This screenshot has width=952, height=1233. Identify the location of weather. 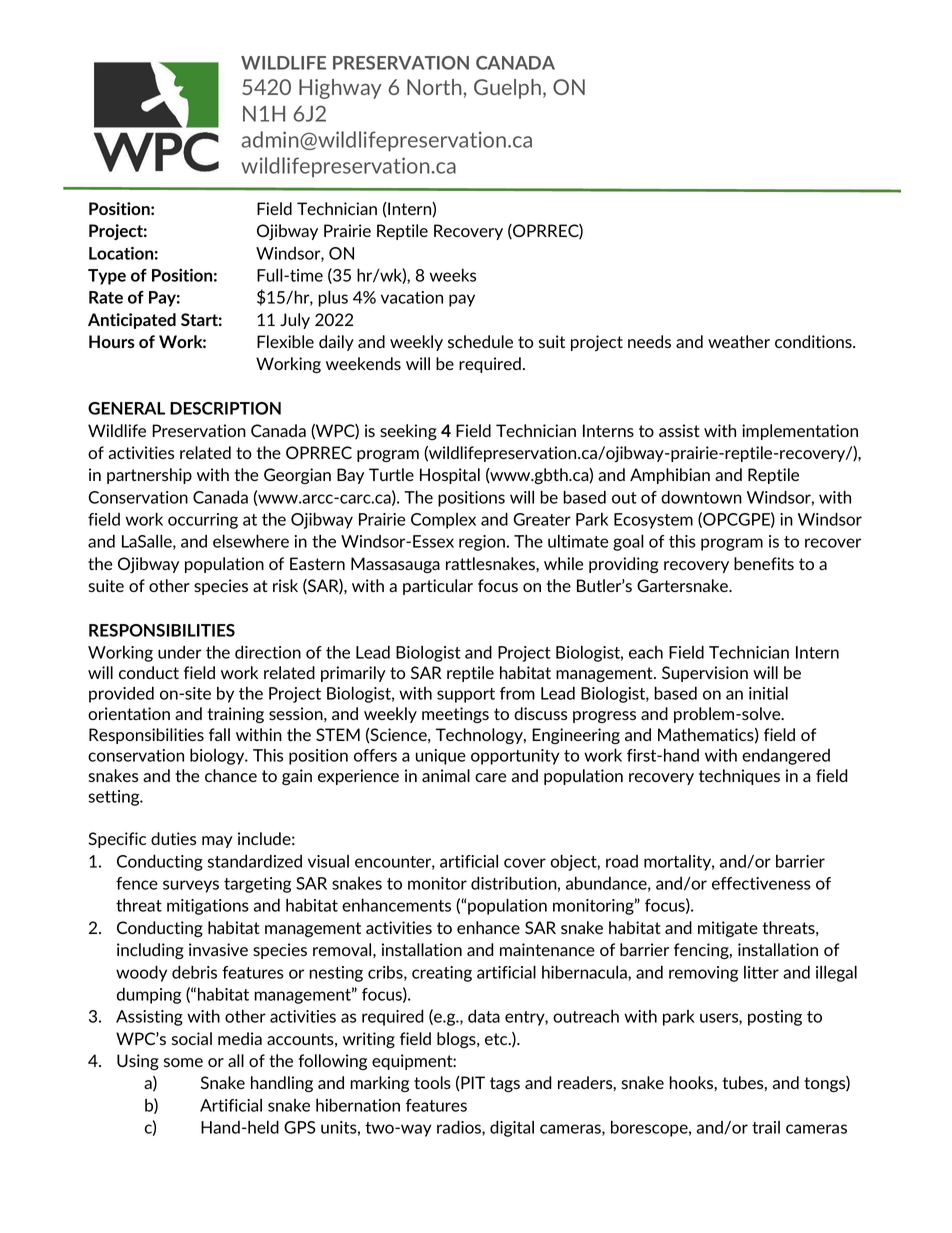
(739, 341).
